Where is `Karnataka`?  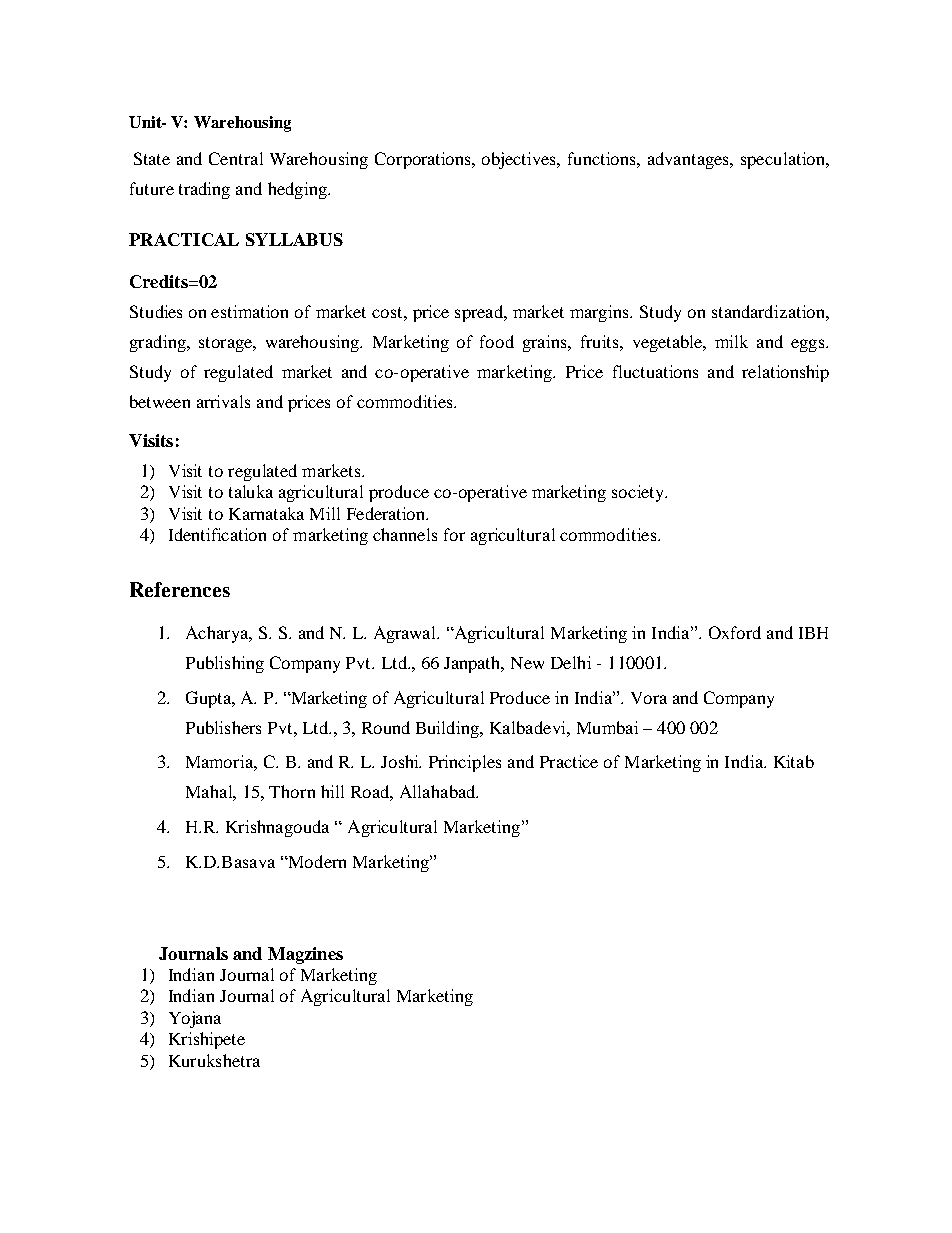 Karnataka is located at coordinates (266, 513).
